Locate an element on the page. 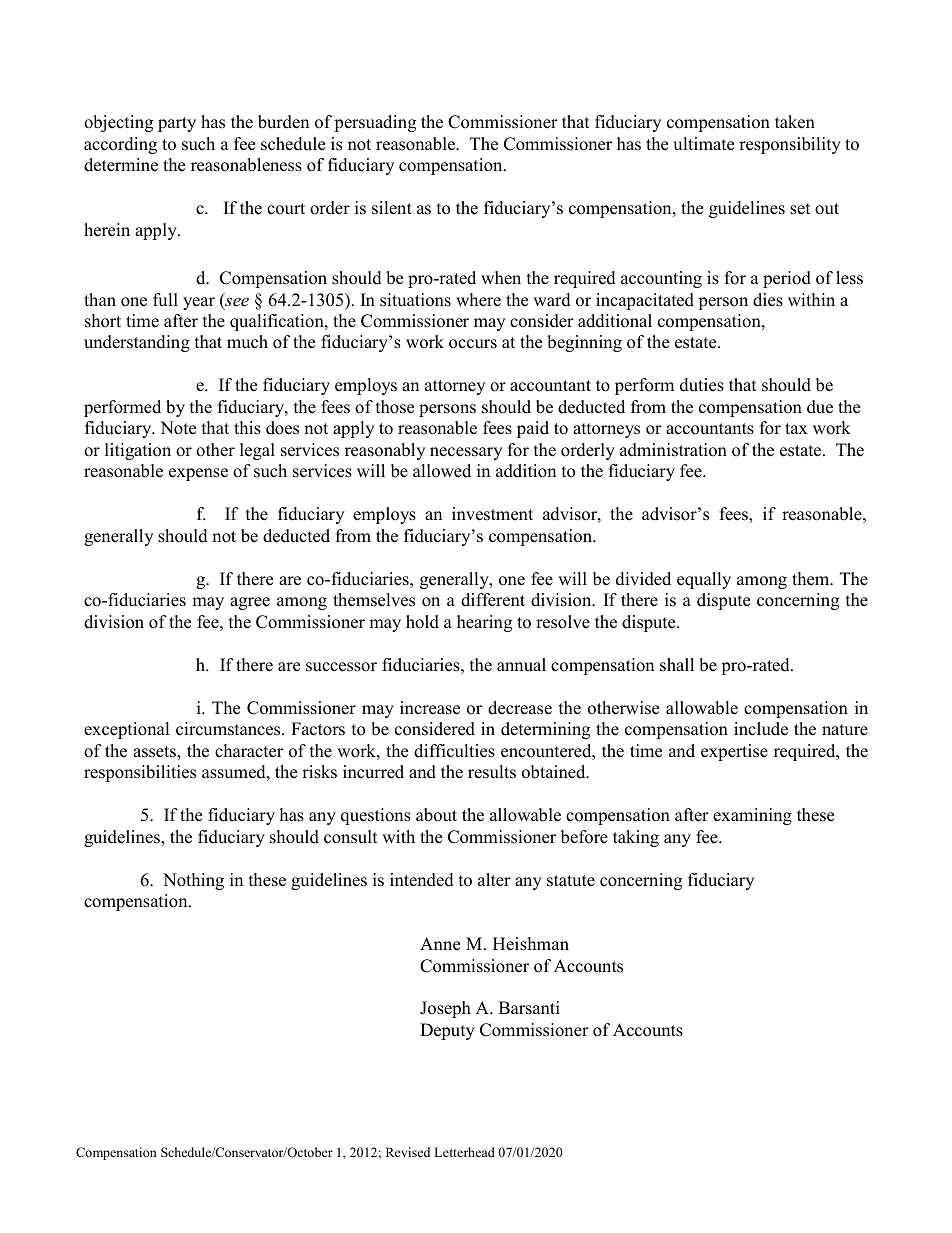 Image resolution: width=952 pixels, height=1233 pixels. responsibilities is located at coordinates (140, 773).
